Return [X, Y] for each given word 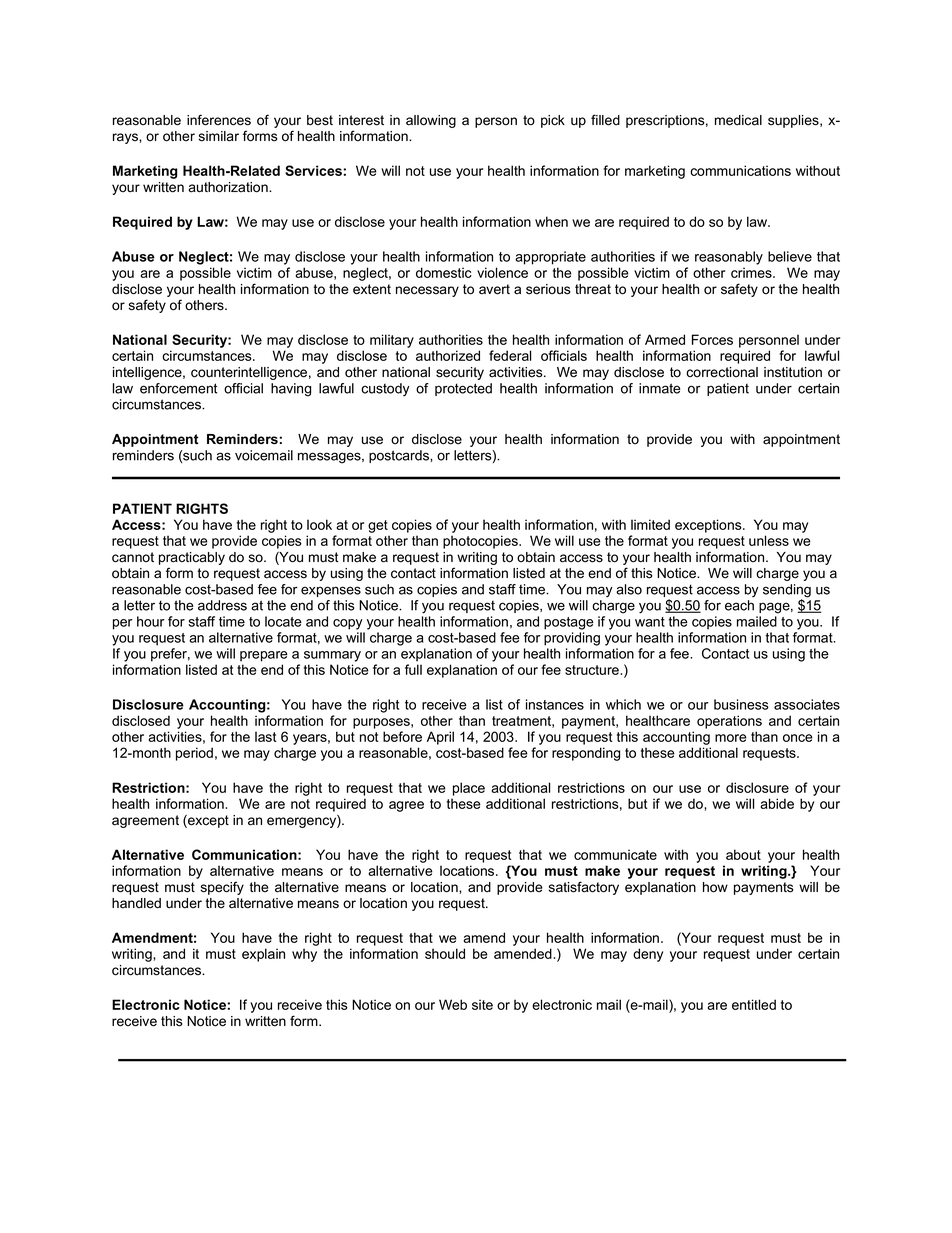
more [731, 738]
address [222, 605]
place [469, 789]
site [482, 1004]
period [194, 754]
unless [769, 540]
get [378, 526]
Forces [712, 339]
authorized [448, 355]
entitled [754, 1004]
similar [219, 136]
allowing [431, 121]
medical [738, 120]
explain [263, 955]
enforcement [178, 388]
